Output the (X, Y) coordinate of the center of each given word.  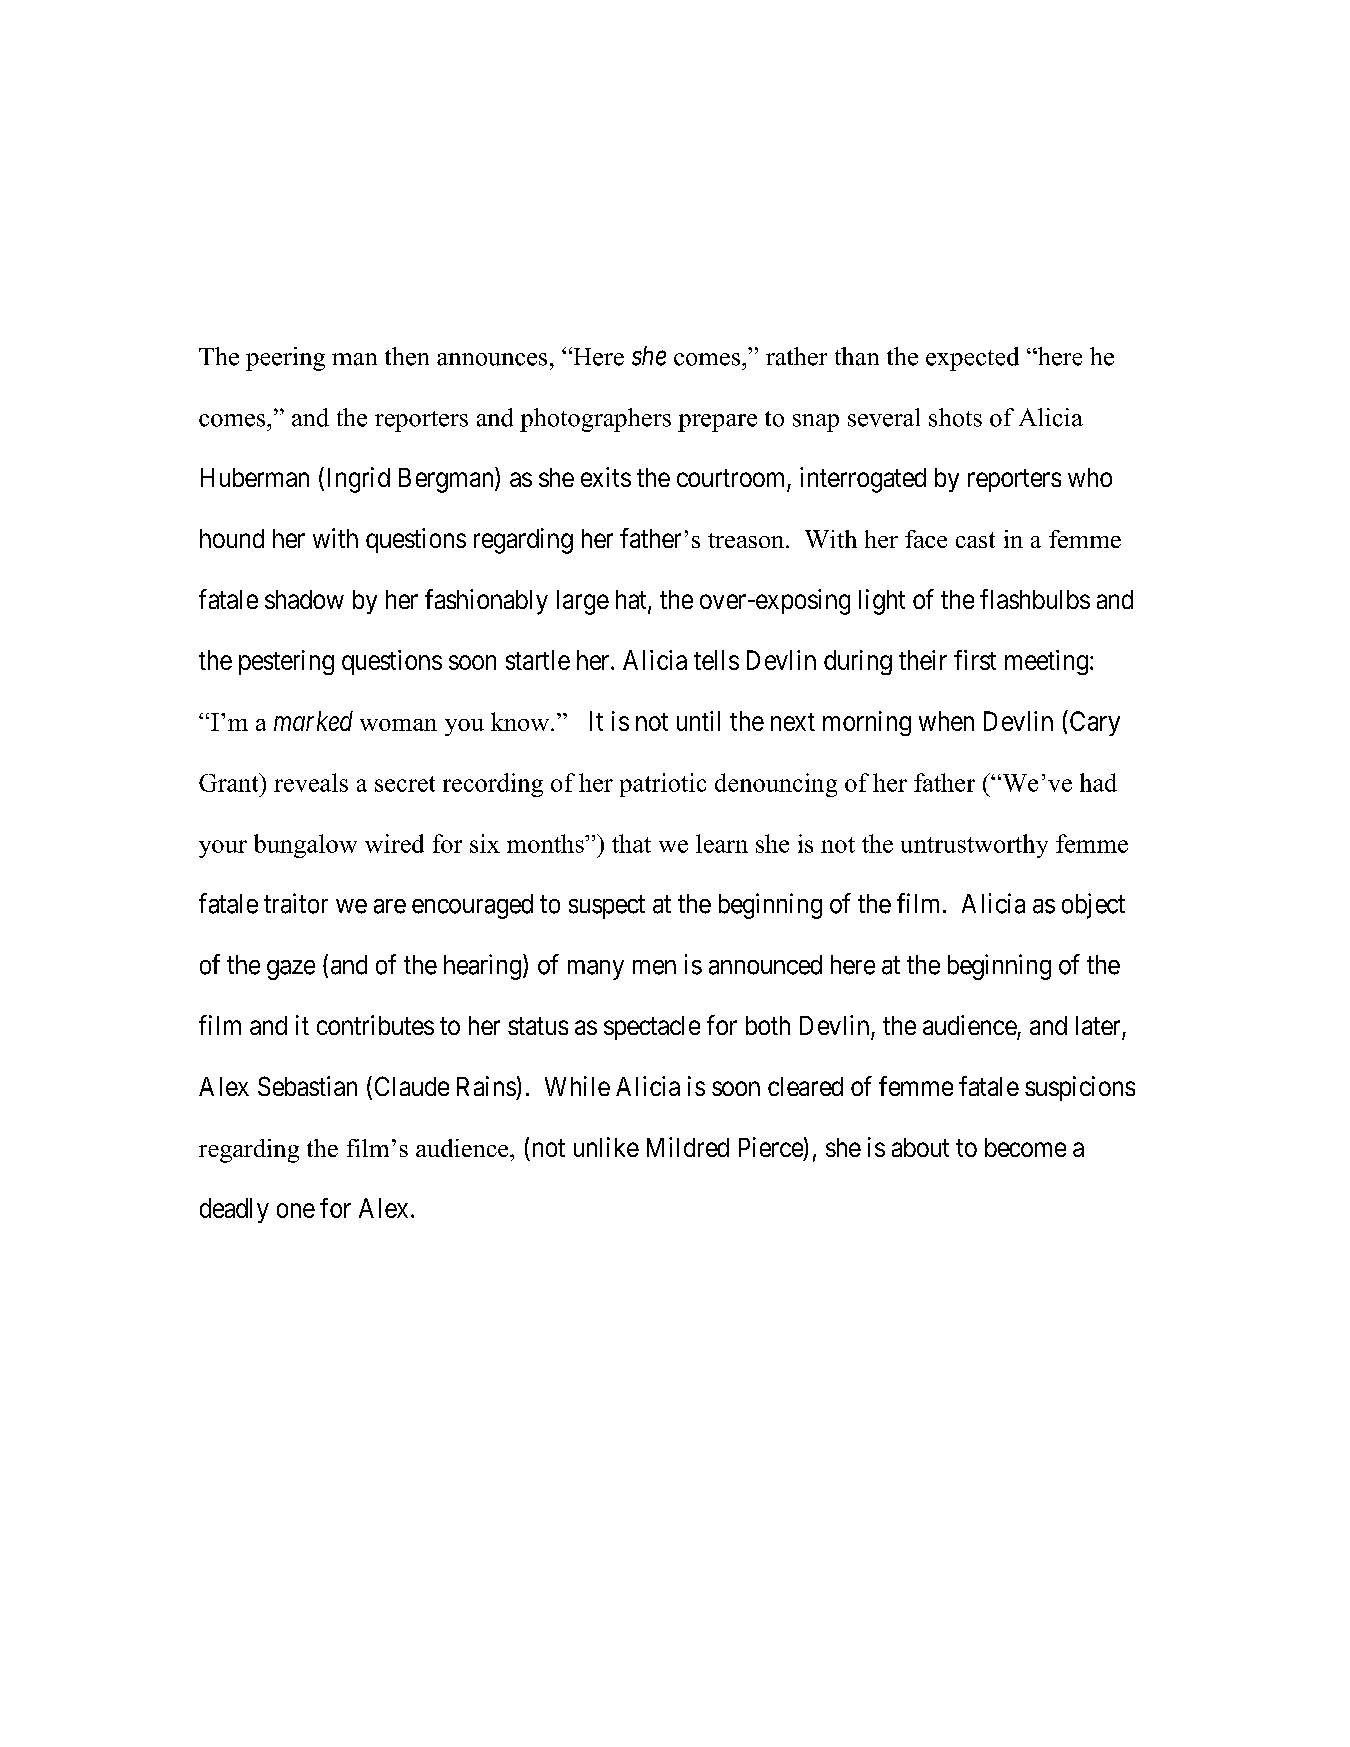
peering (285, 359)
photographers (595, 420)
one (296, 1210)
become (1025, 1147)
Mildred (688, 1147)
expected (972, 359)
